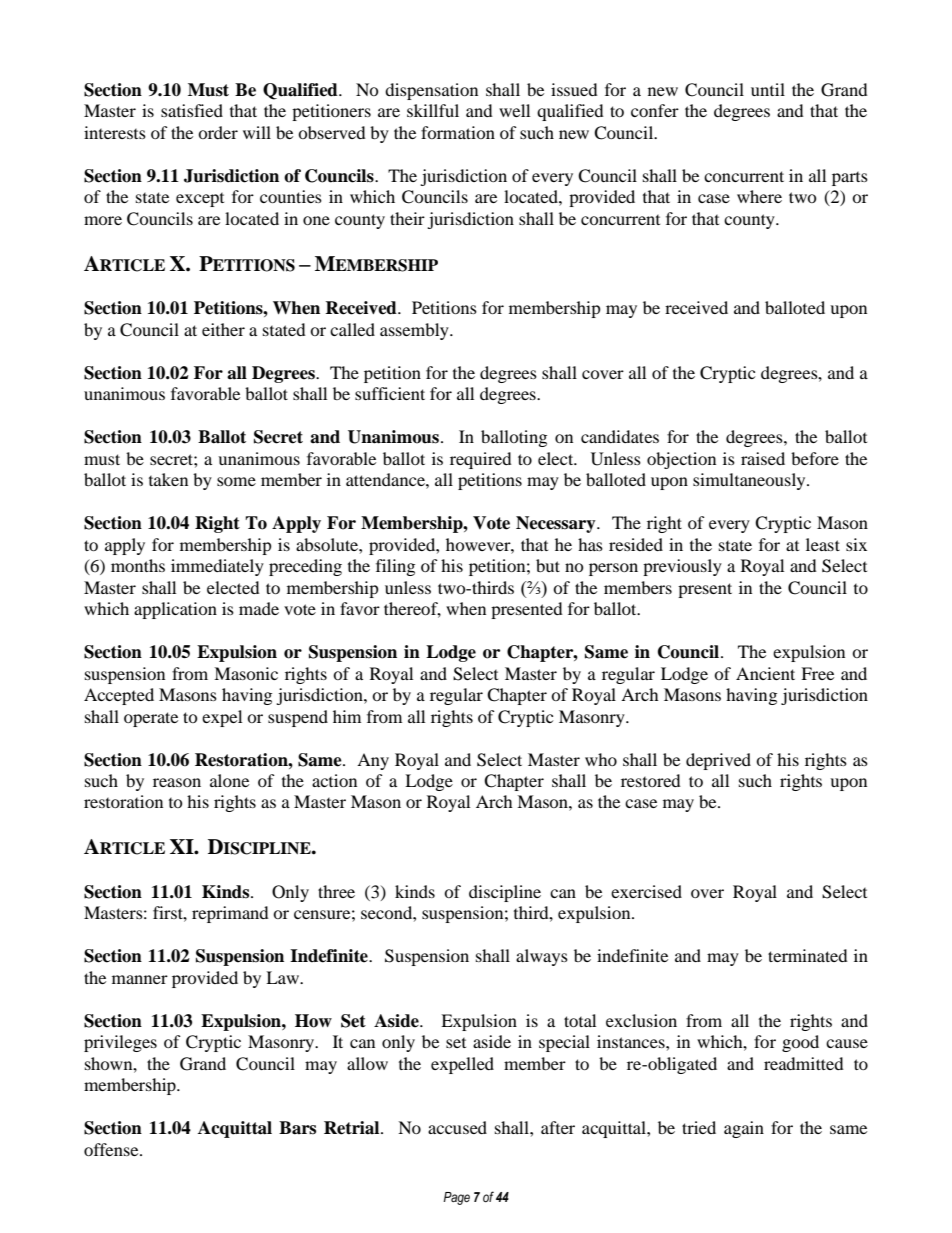 The width and height of the page is (952, 1233). Describe the element at coordinates (458, 132) in the page. I see `formation` at that location.
